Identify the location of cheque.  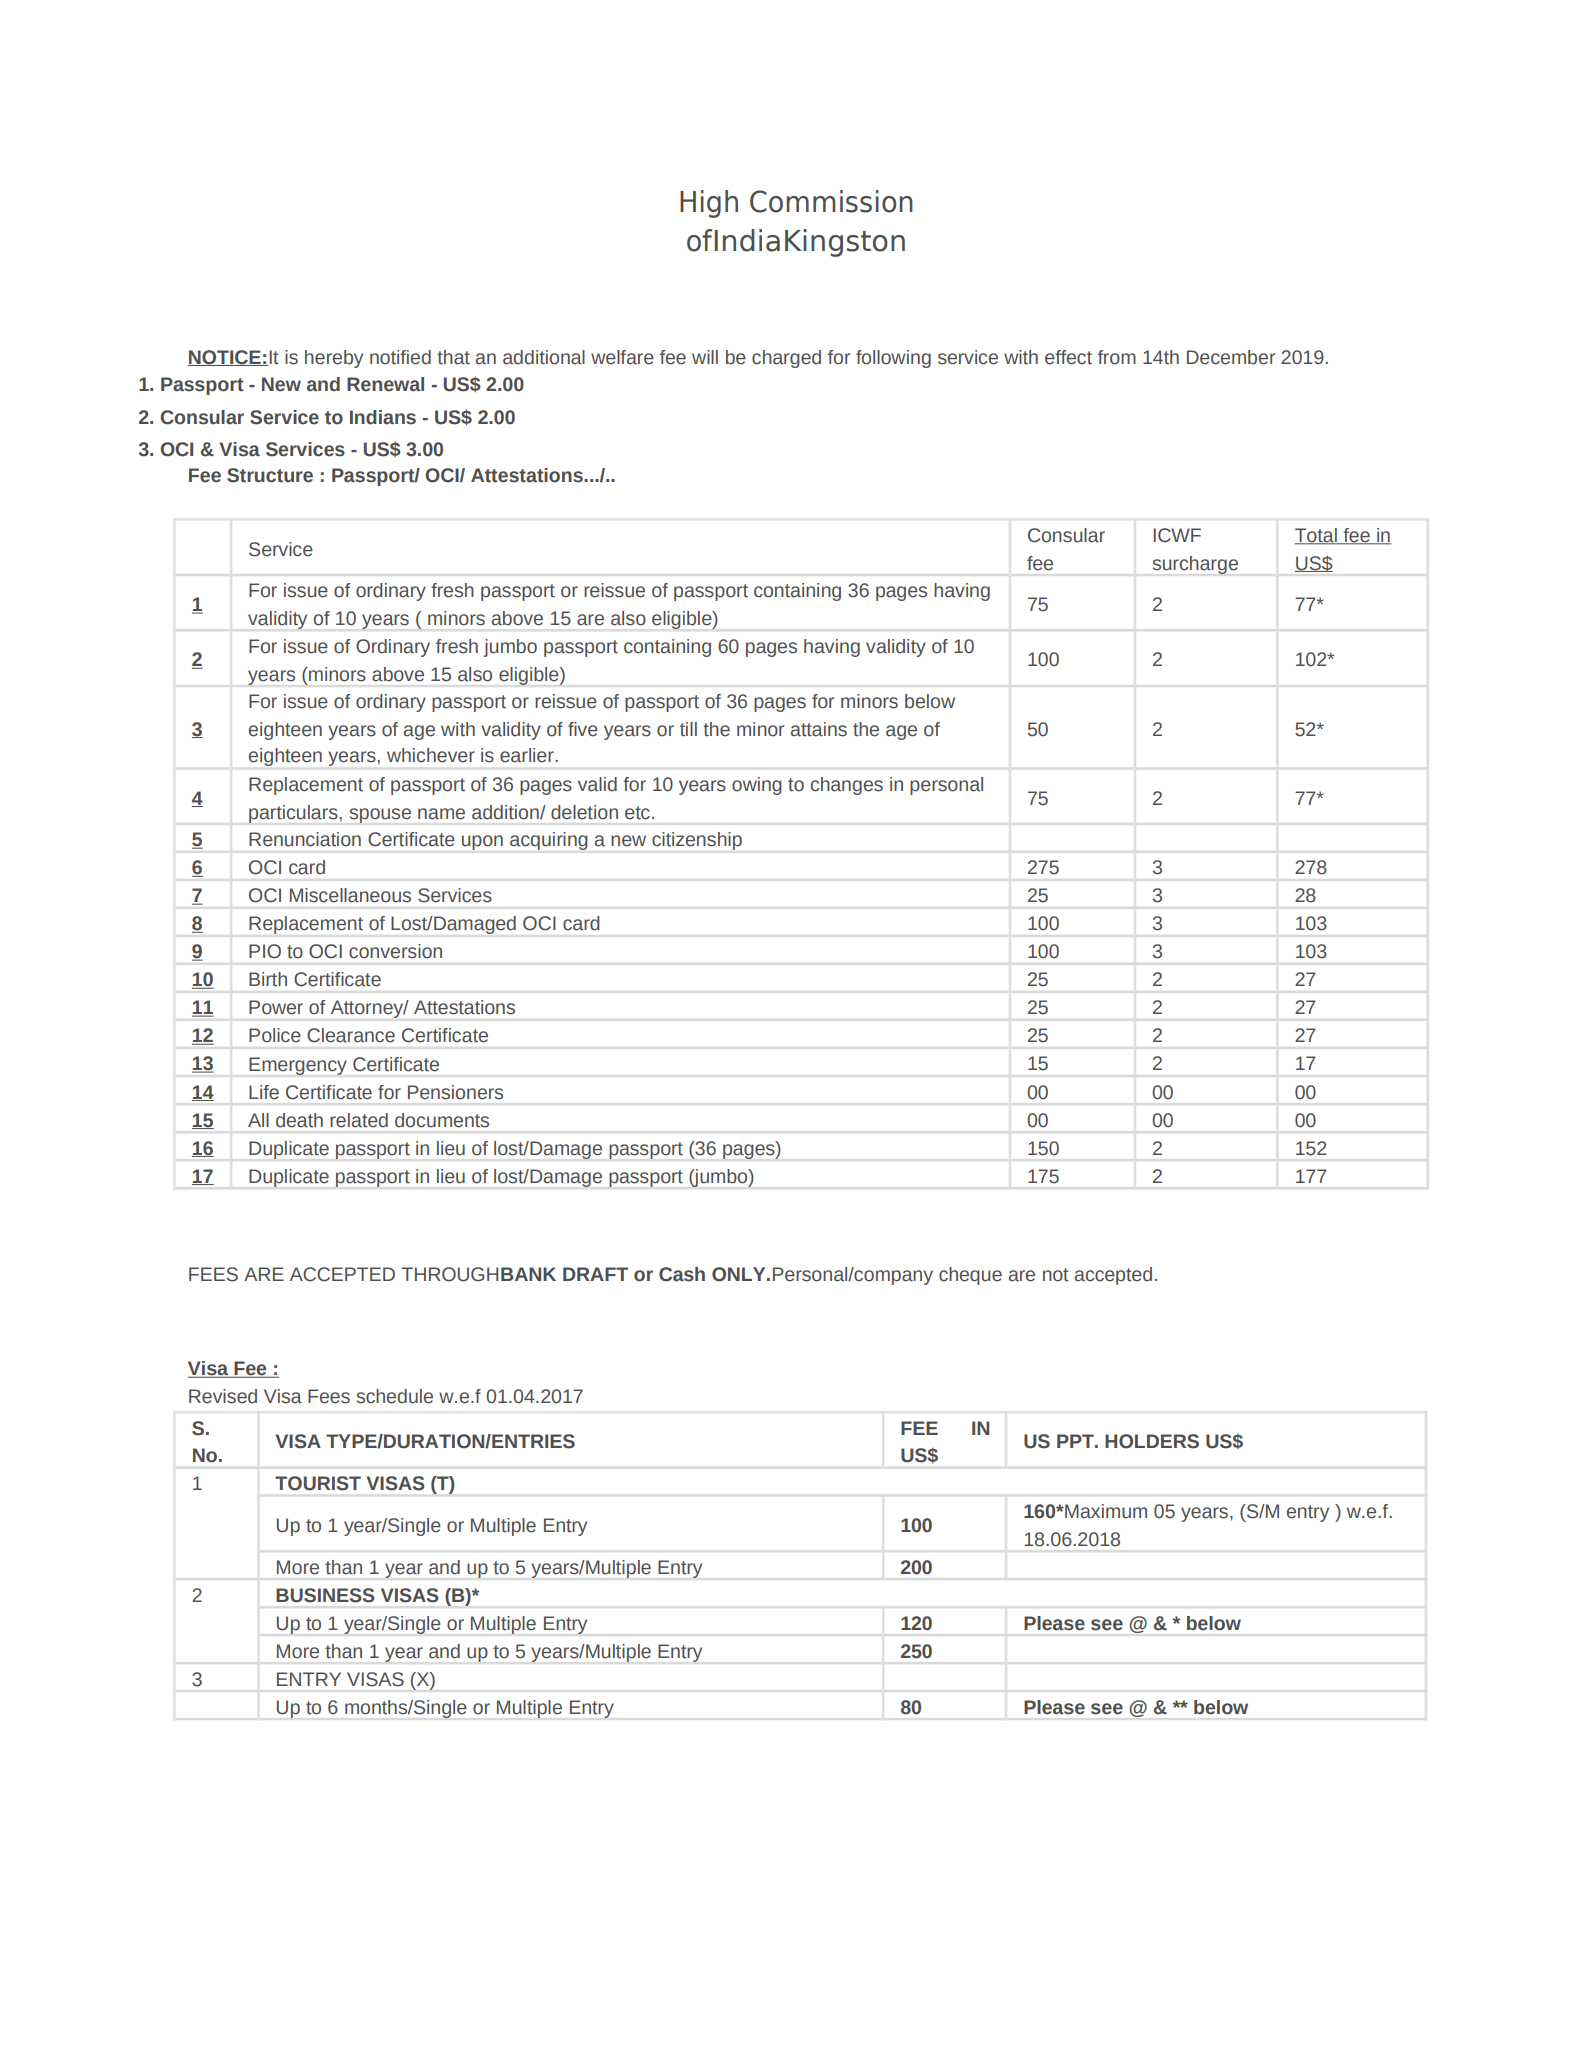
(970, 1276).
